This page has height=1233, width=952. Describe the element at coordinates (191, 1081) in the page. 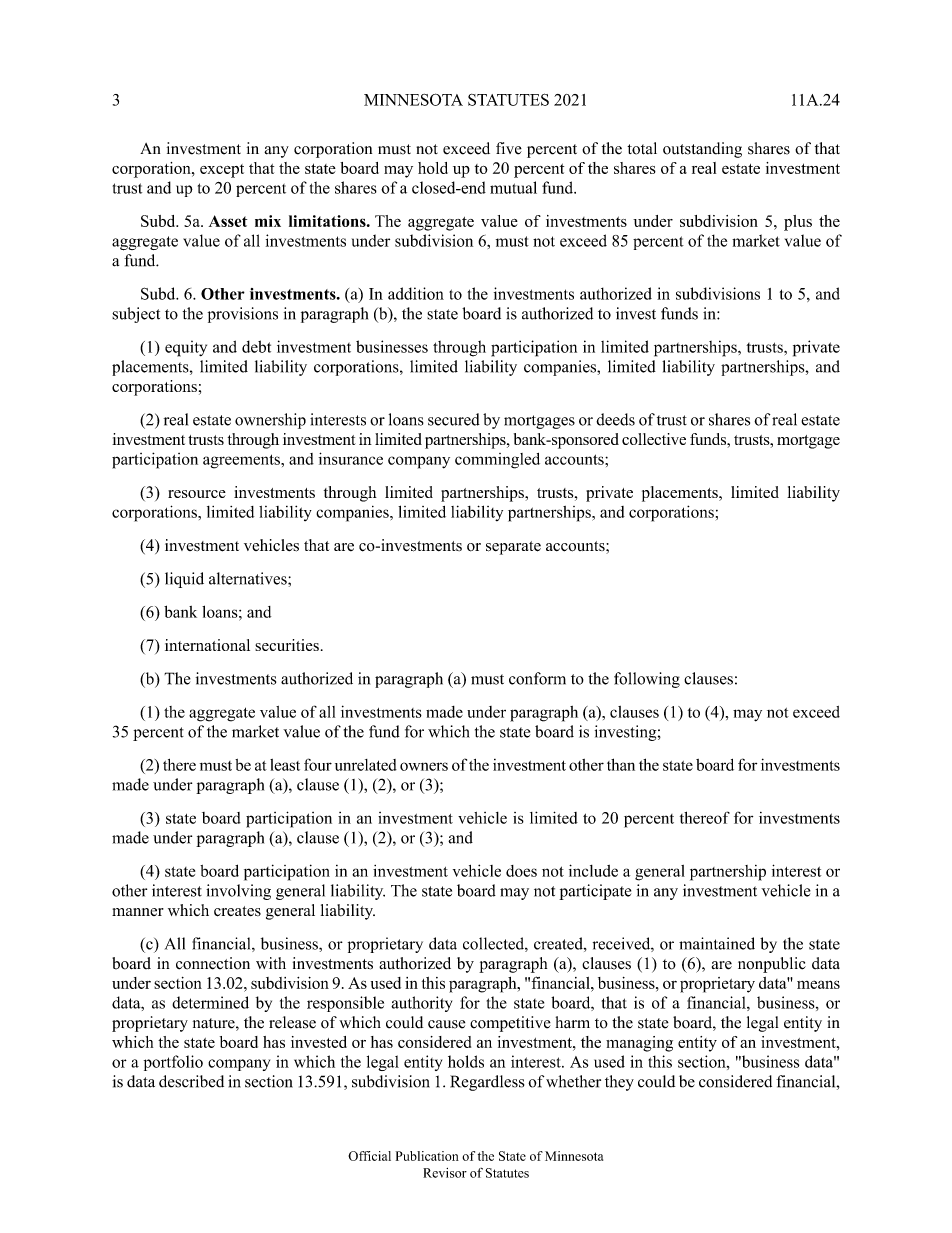

I see `described` at that location.
